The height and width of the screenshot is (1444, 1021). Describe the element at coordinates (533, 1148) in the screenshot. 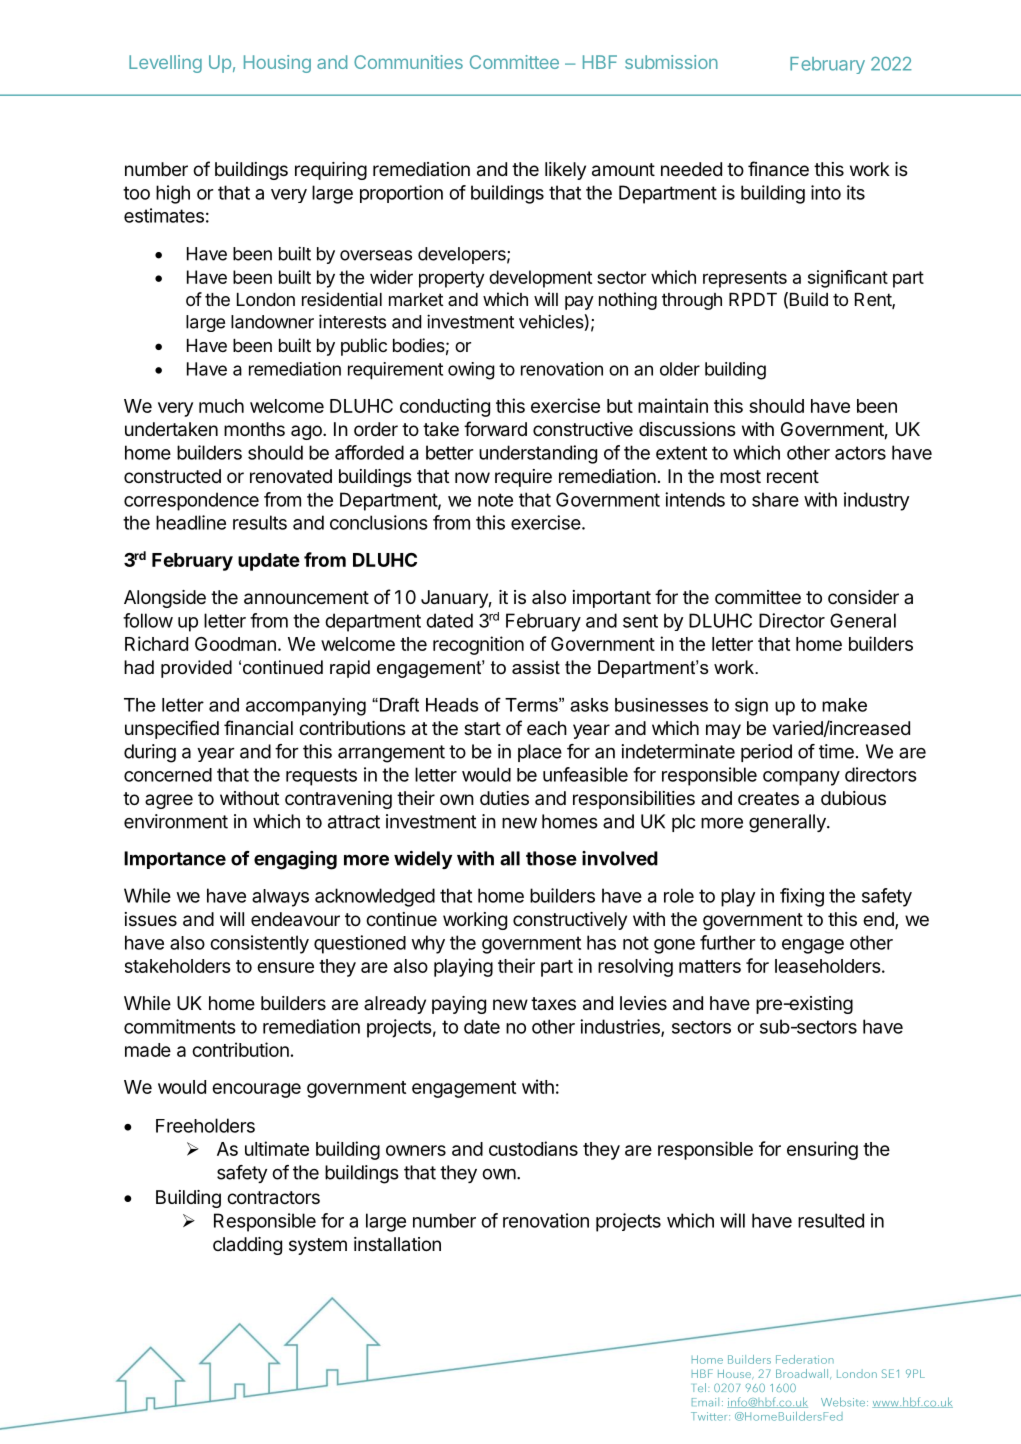

I see `custodians` at that location.
